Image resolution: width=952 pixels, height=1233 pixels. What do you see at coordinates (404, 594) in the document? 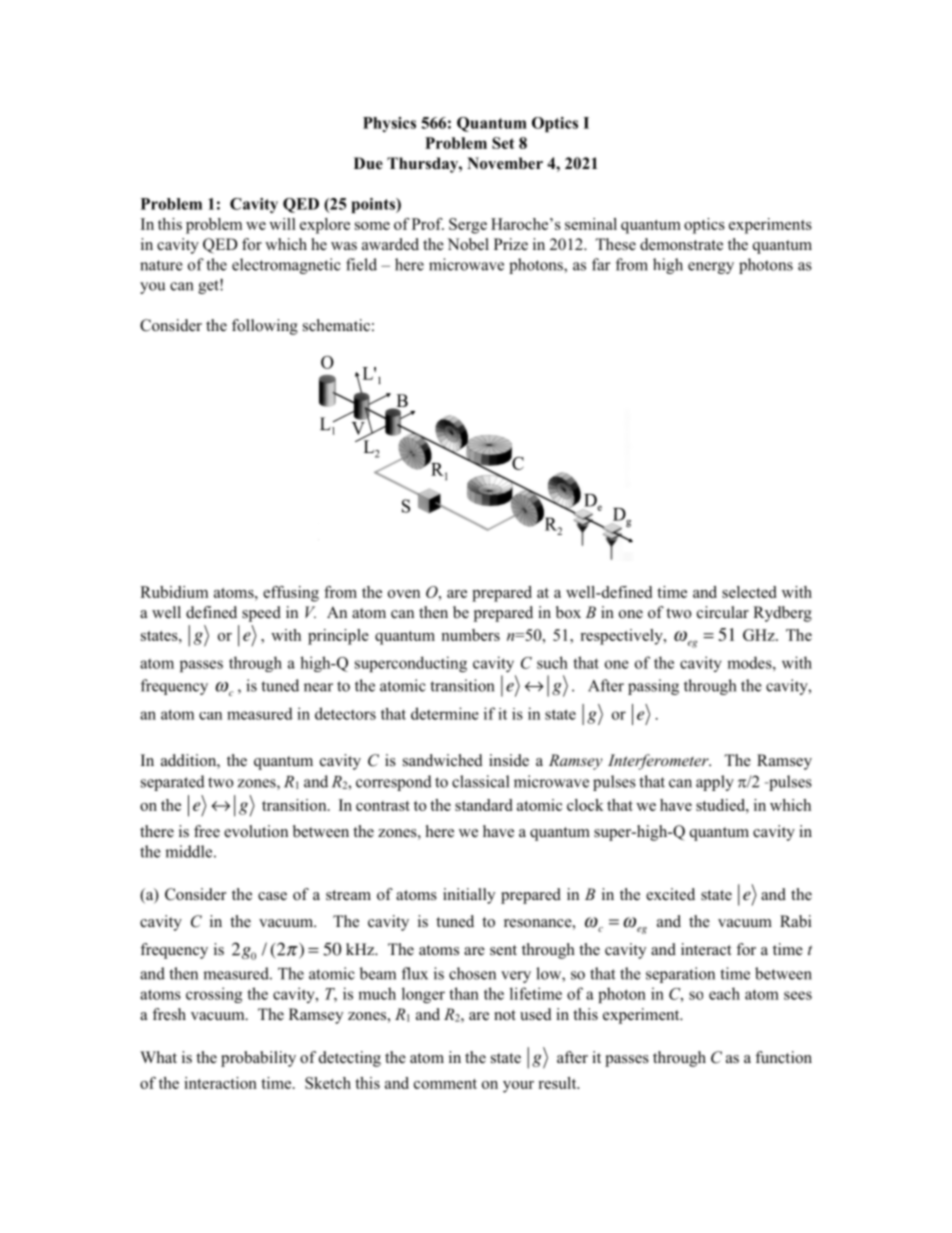
I see `oven` at bounding box center [404, 594].
